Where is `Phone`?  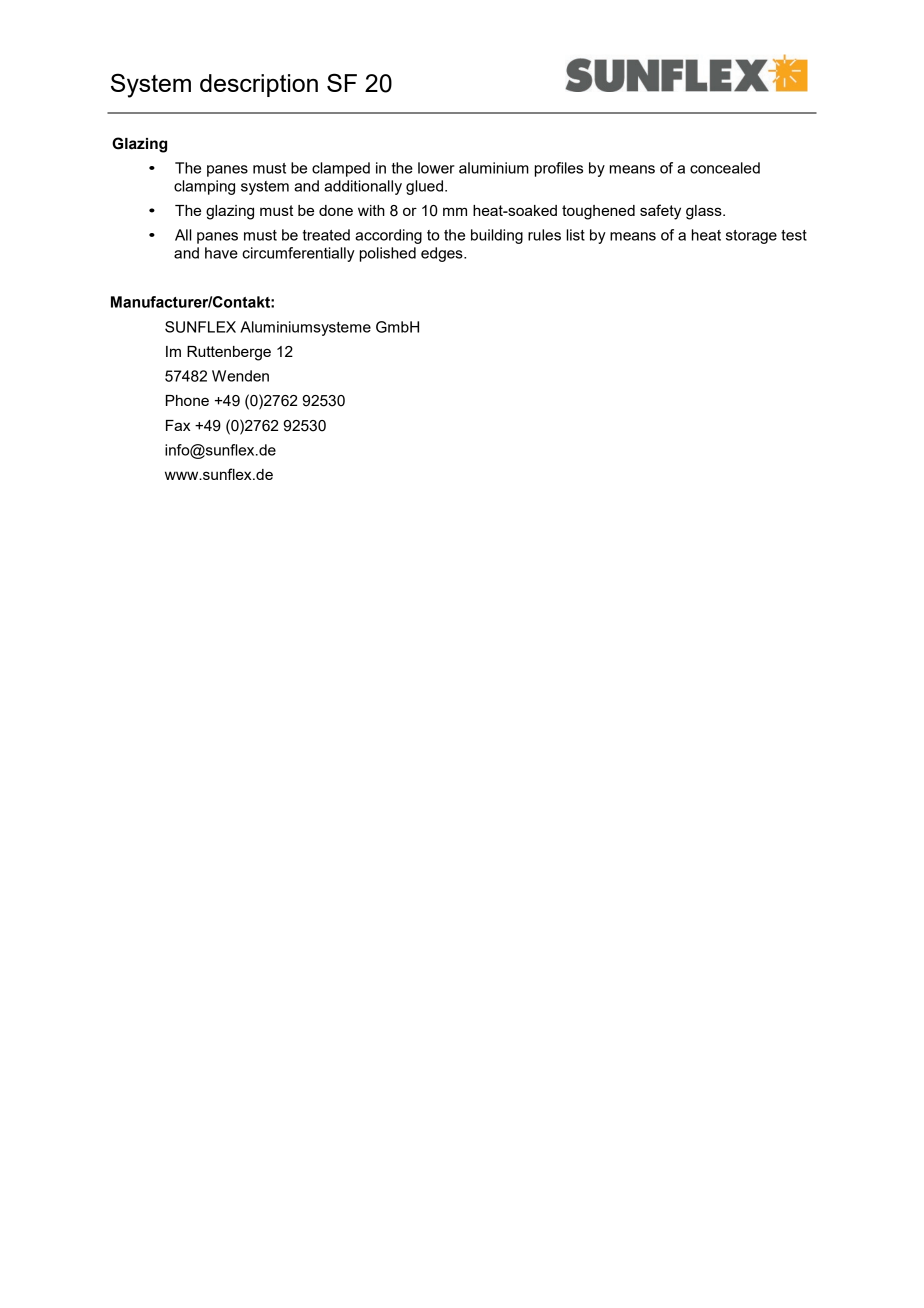 Phone is located at coordinates (187, 400).
